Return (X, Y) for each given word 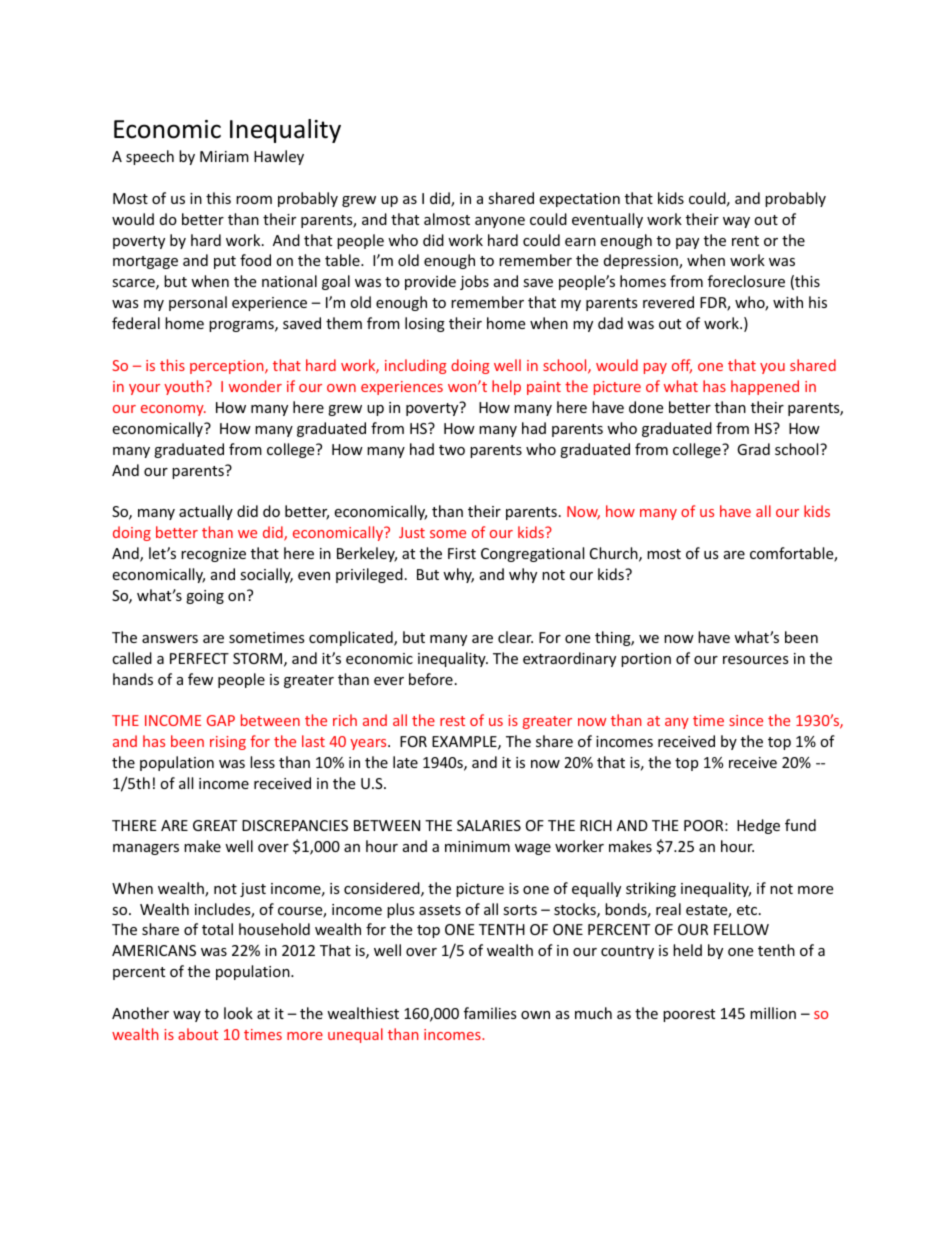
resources (756, 660)
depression (642, 261)
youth (185, 387)
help (506, 387)
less (262, 762)
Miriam (224, 156)
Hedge (758, 826)
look (238, 1013)
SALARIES (489, 825)
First (462, 553)
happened (765, 387)
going (205, 597)
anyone (500, 222)
